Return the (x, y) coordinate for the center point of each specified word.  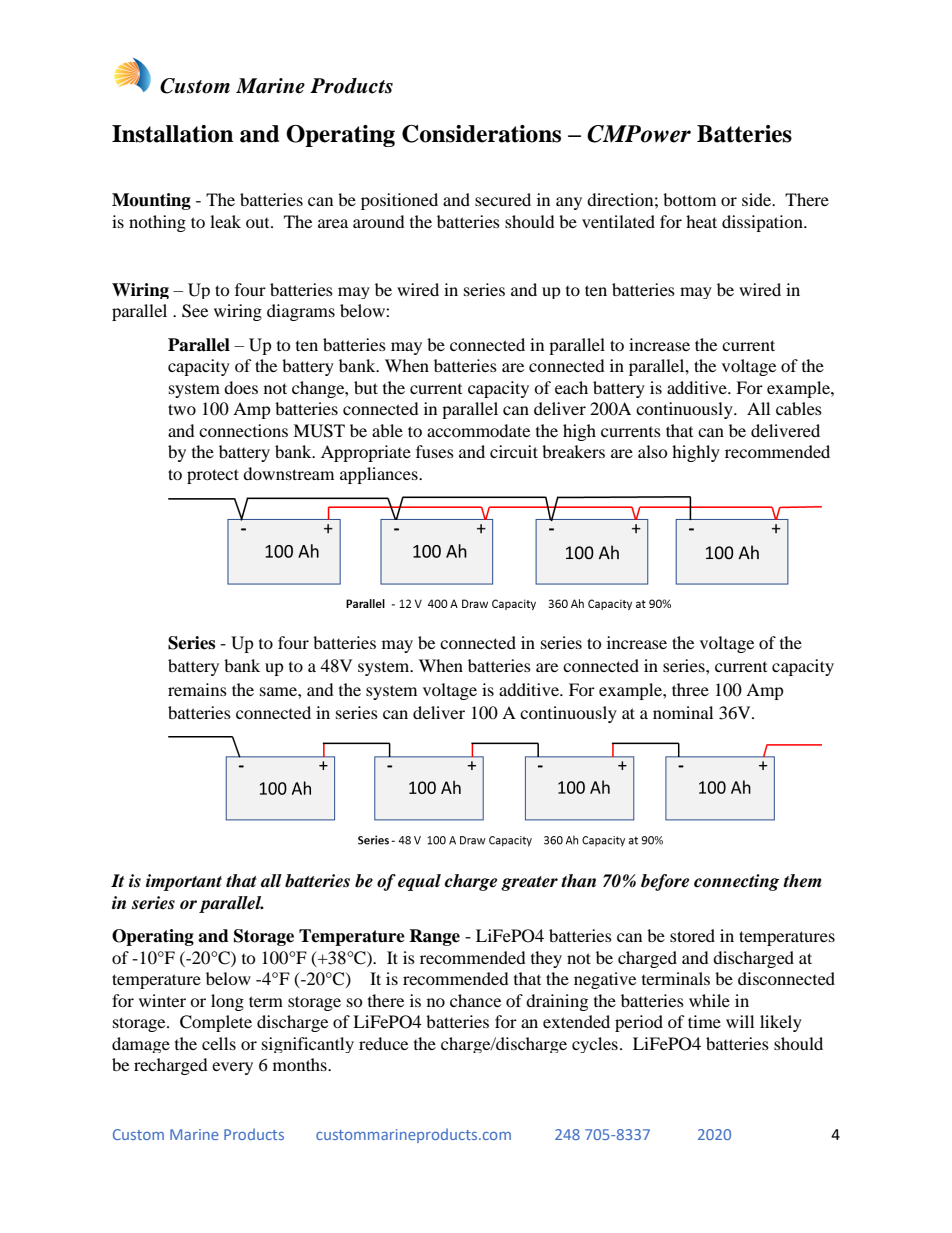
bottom (689, 199)
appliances (380, 475)
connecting (736, 882)
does (241, 387)
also (653, 451)
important (184, 882)
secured (503, 199)
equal (419, 882)
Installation (172, 134)
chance (475, 1000)
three (690, 689)
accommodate (478, 430)
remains (197, 689)
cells (219, 1043)
